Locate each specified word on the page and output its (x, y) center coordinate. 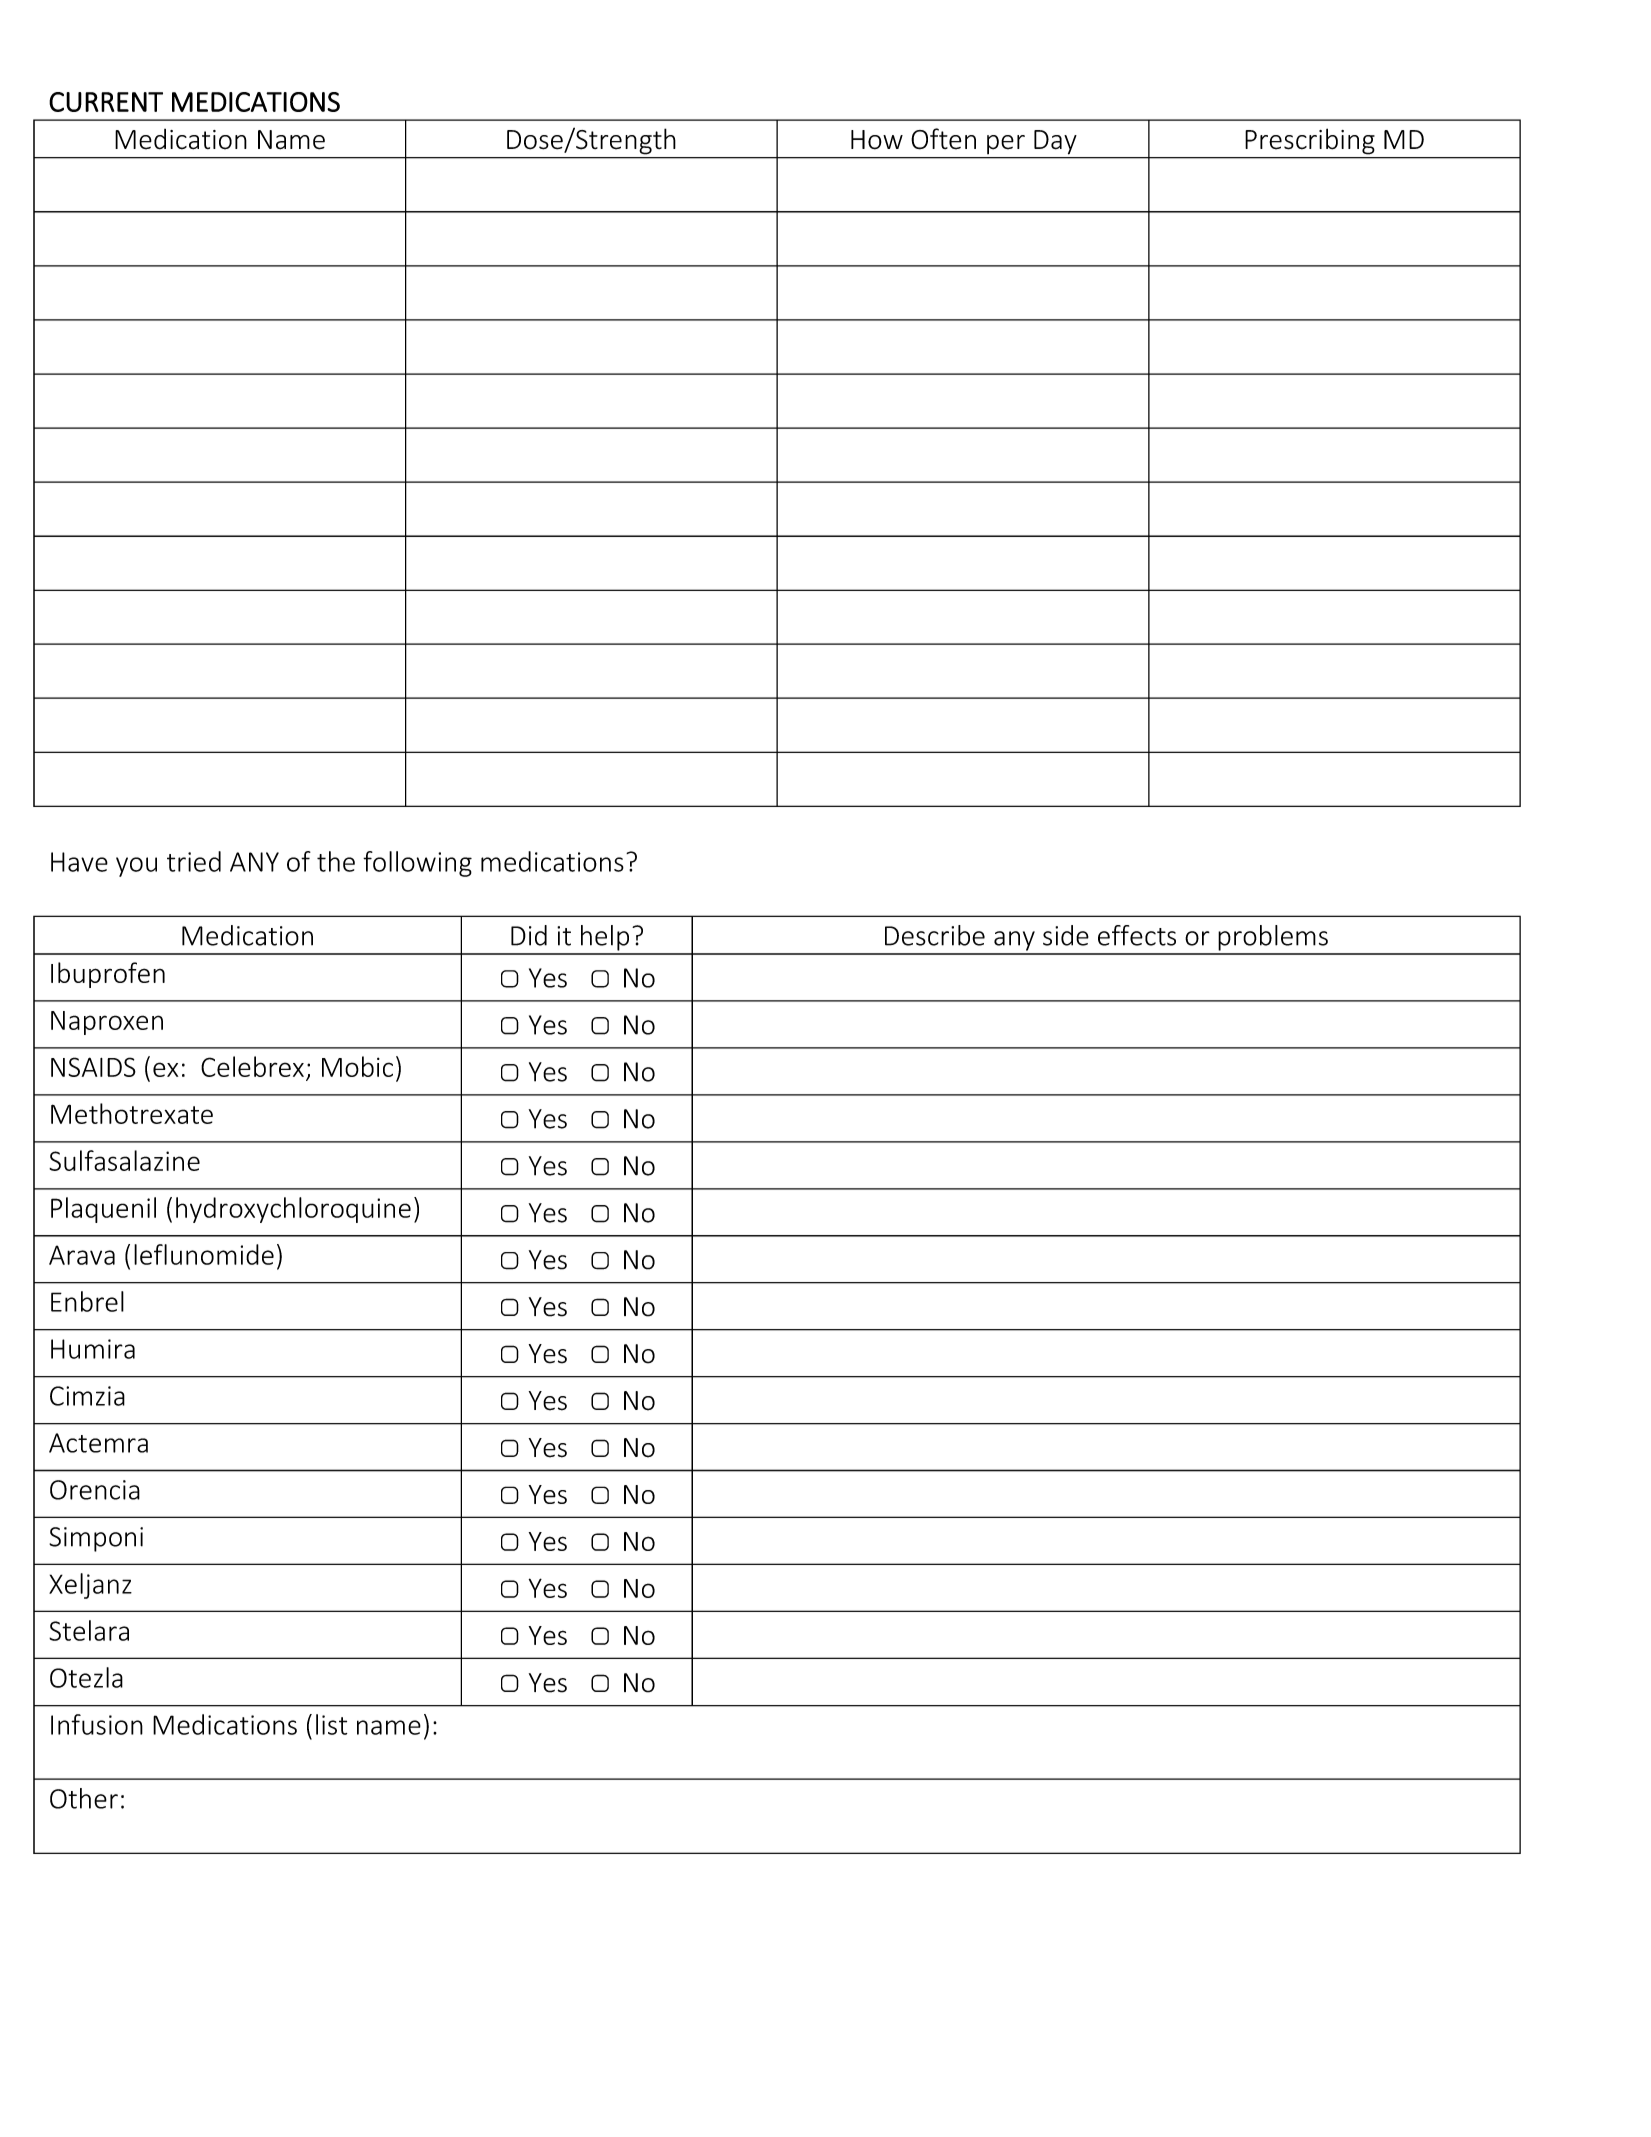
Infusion (97, 1724)
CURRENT (106, 102)
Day (1055, 142)
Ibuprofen (108, 975)
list (331, 1724)
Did (529, 935)
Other (84, 1798)
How (877, 140)
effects (1137, 935)
